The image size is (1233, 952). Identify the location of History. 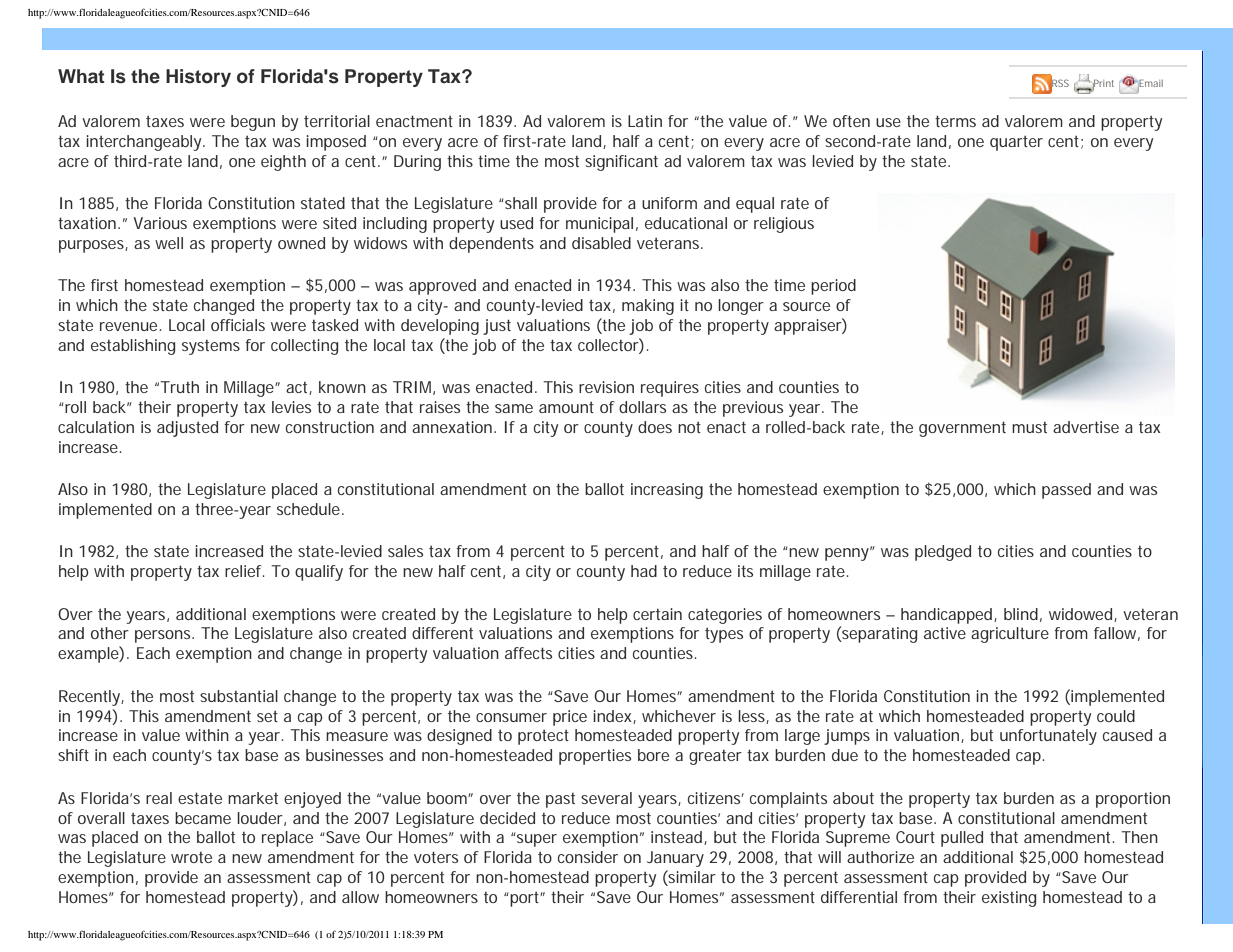
(198, 78).
